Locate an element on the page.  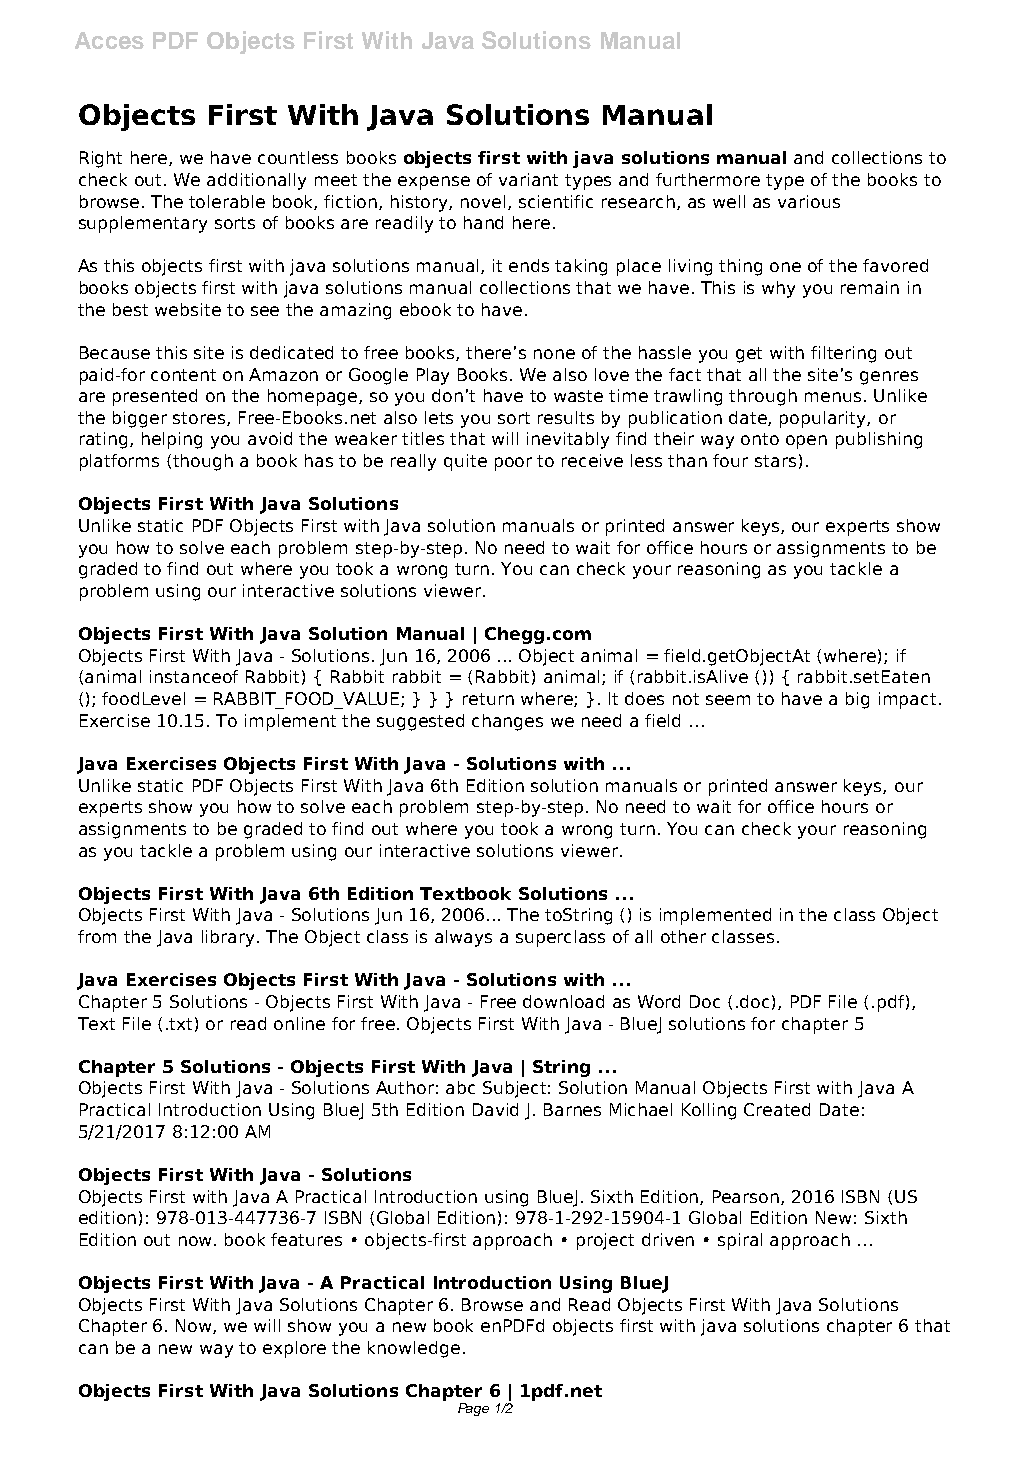
though is located at coordinates (203, 462).
